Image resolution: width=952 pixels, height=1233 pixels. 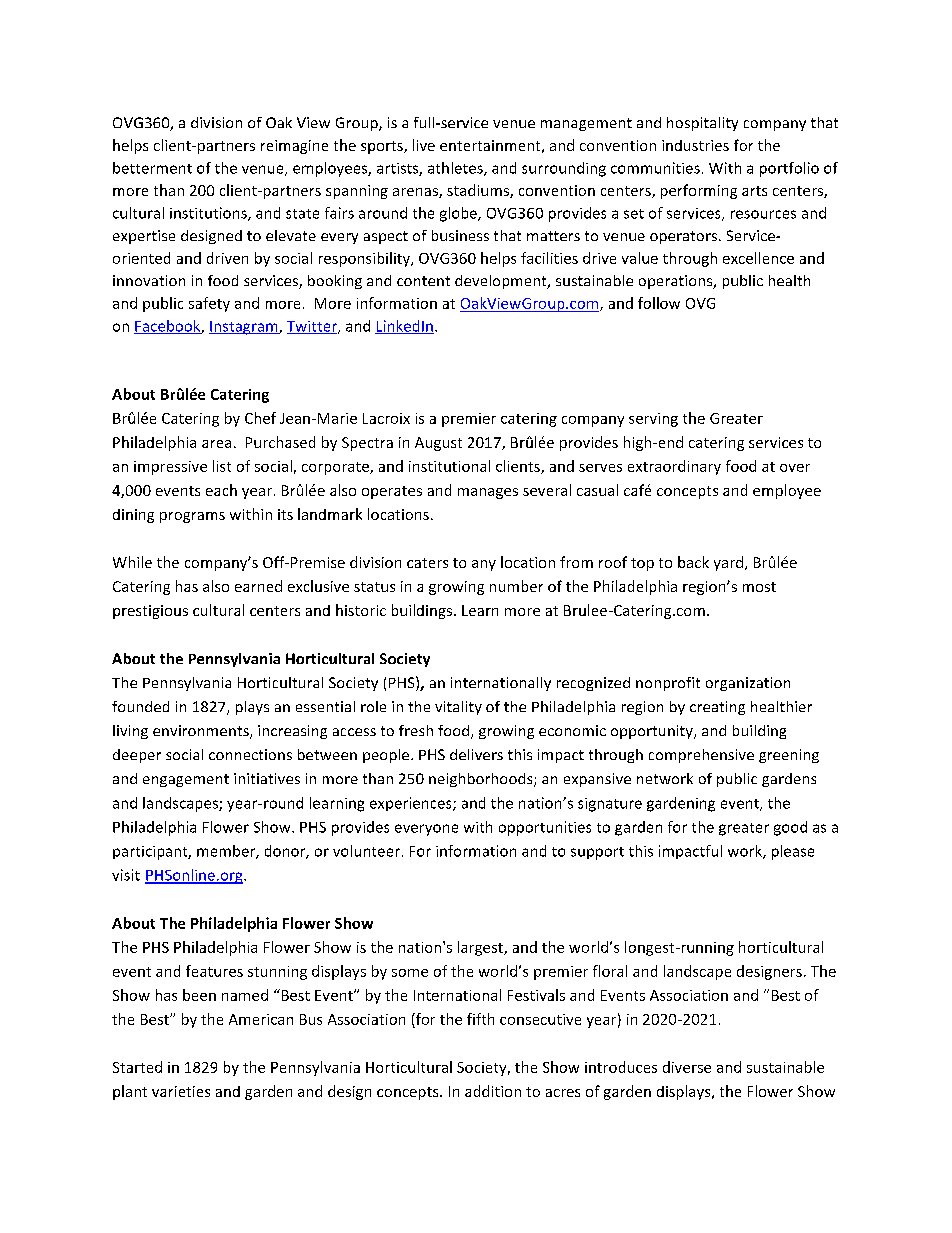 I want to click on betterment, so click(x=152, y=168).
